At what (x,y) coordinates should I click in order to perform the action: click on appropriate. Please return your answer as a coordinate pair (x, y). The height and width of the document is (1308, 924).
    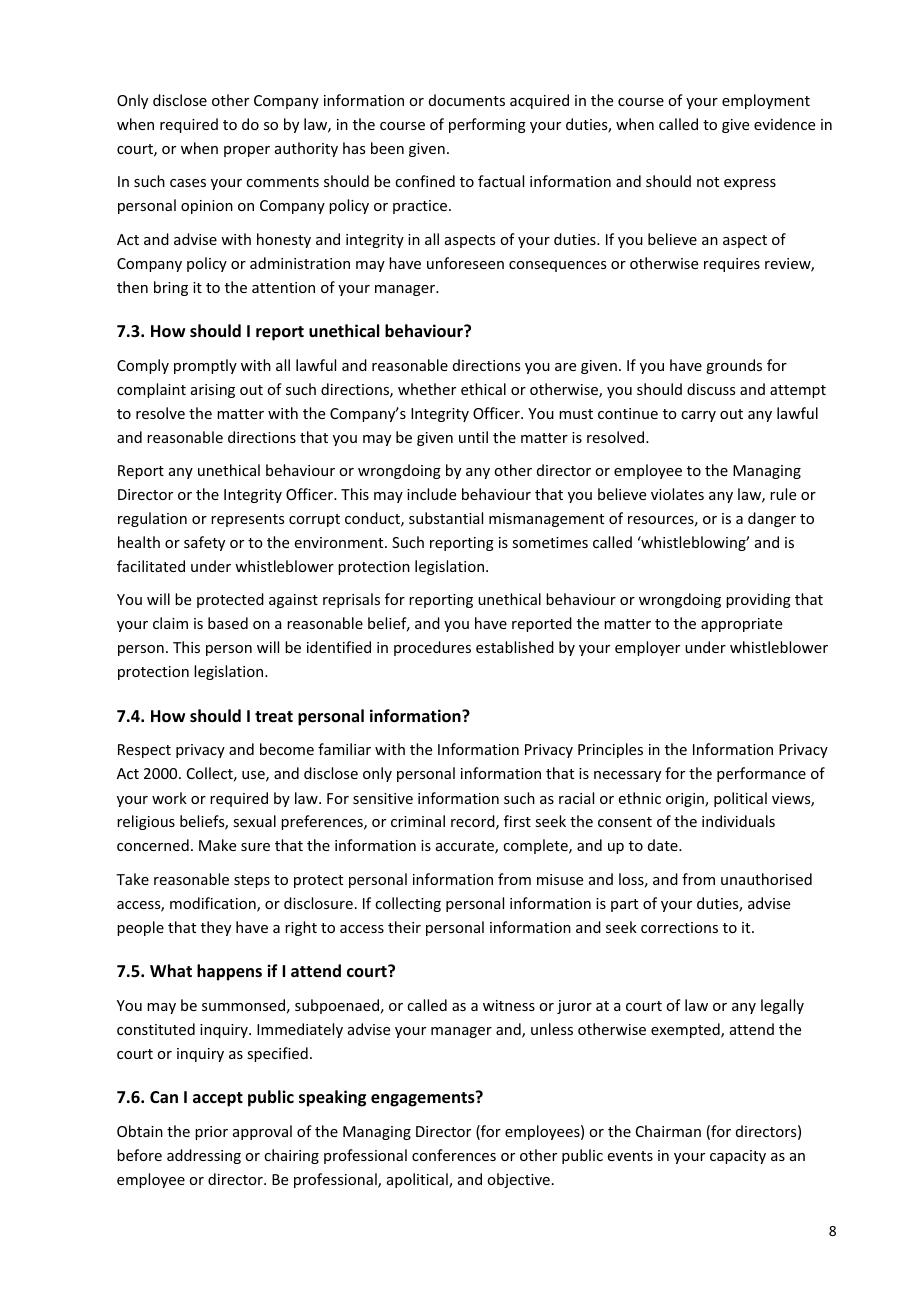
    Looking at the image, I should click on (741, 625).
